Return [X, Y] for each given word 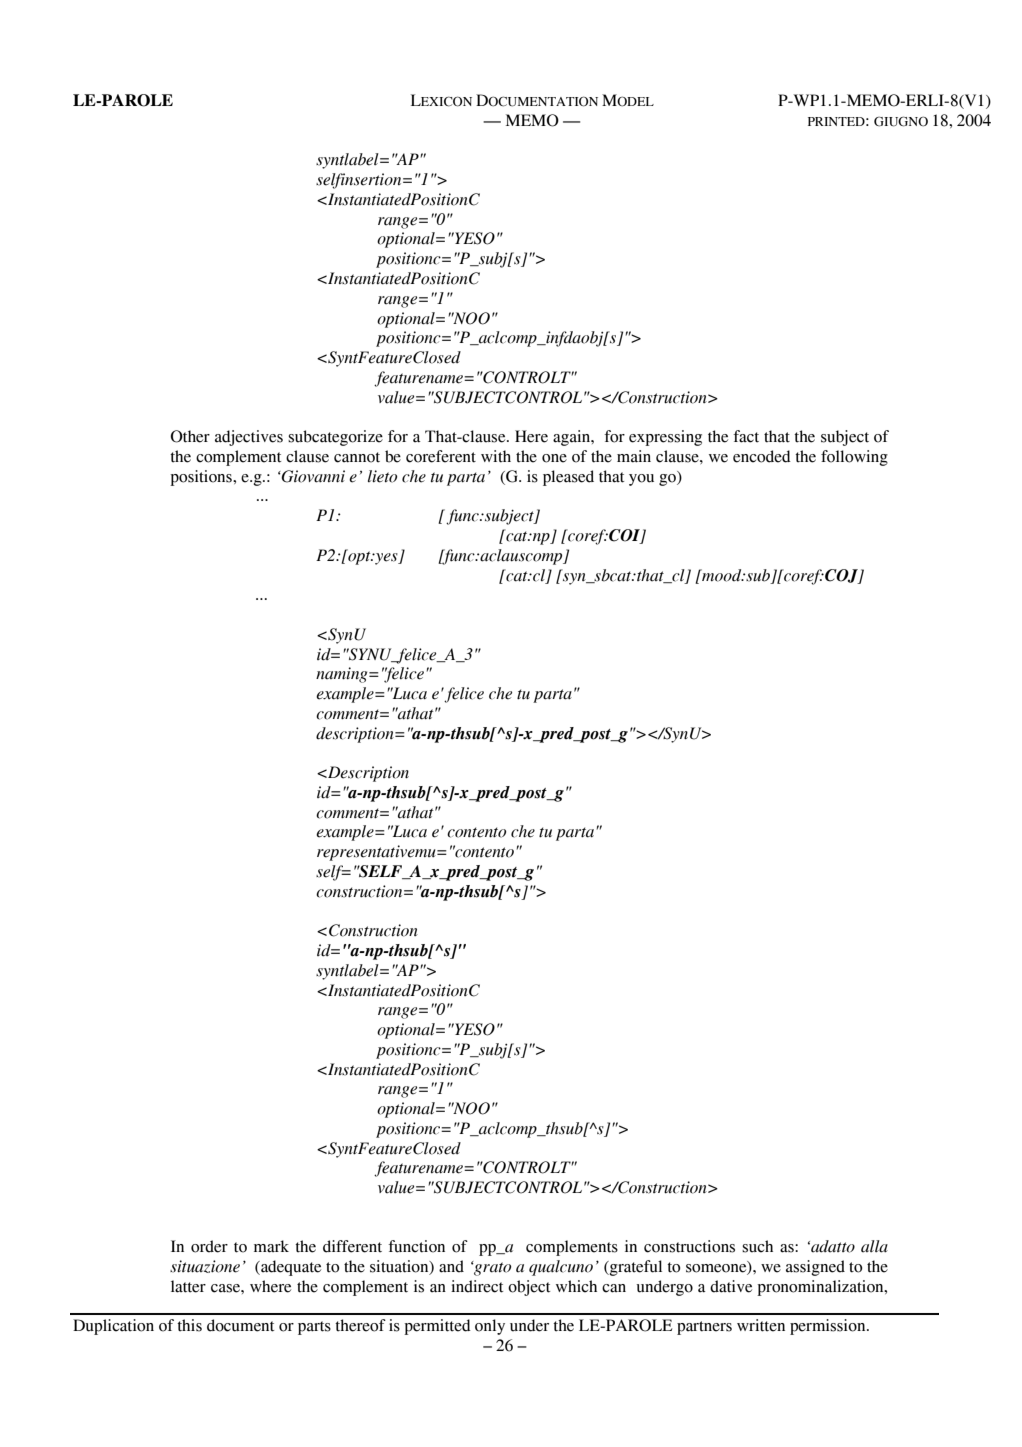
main [634, 456]
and [451, 1266]
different [352, 1246]
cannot [357, 457]
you [641, 480]
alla [874, 1246]
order [209, 1246]
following [854, 458]
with [496, 456]
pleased [568, 478]
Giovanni [312, 476]
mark [271, 1246]
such [757, 1246]
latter [188, 1286]
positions [202, 478]
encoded [762, 456]
